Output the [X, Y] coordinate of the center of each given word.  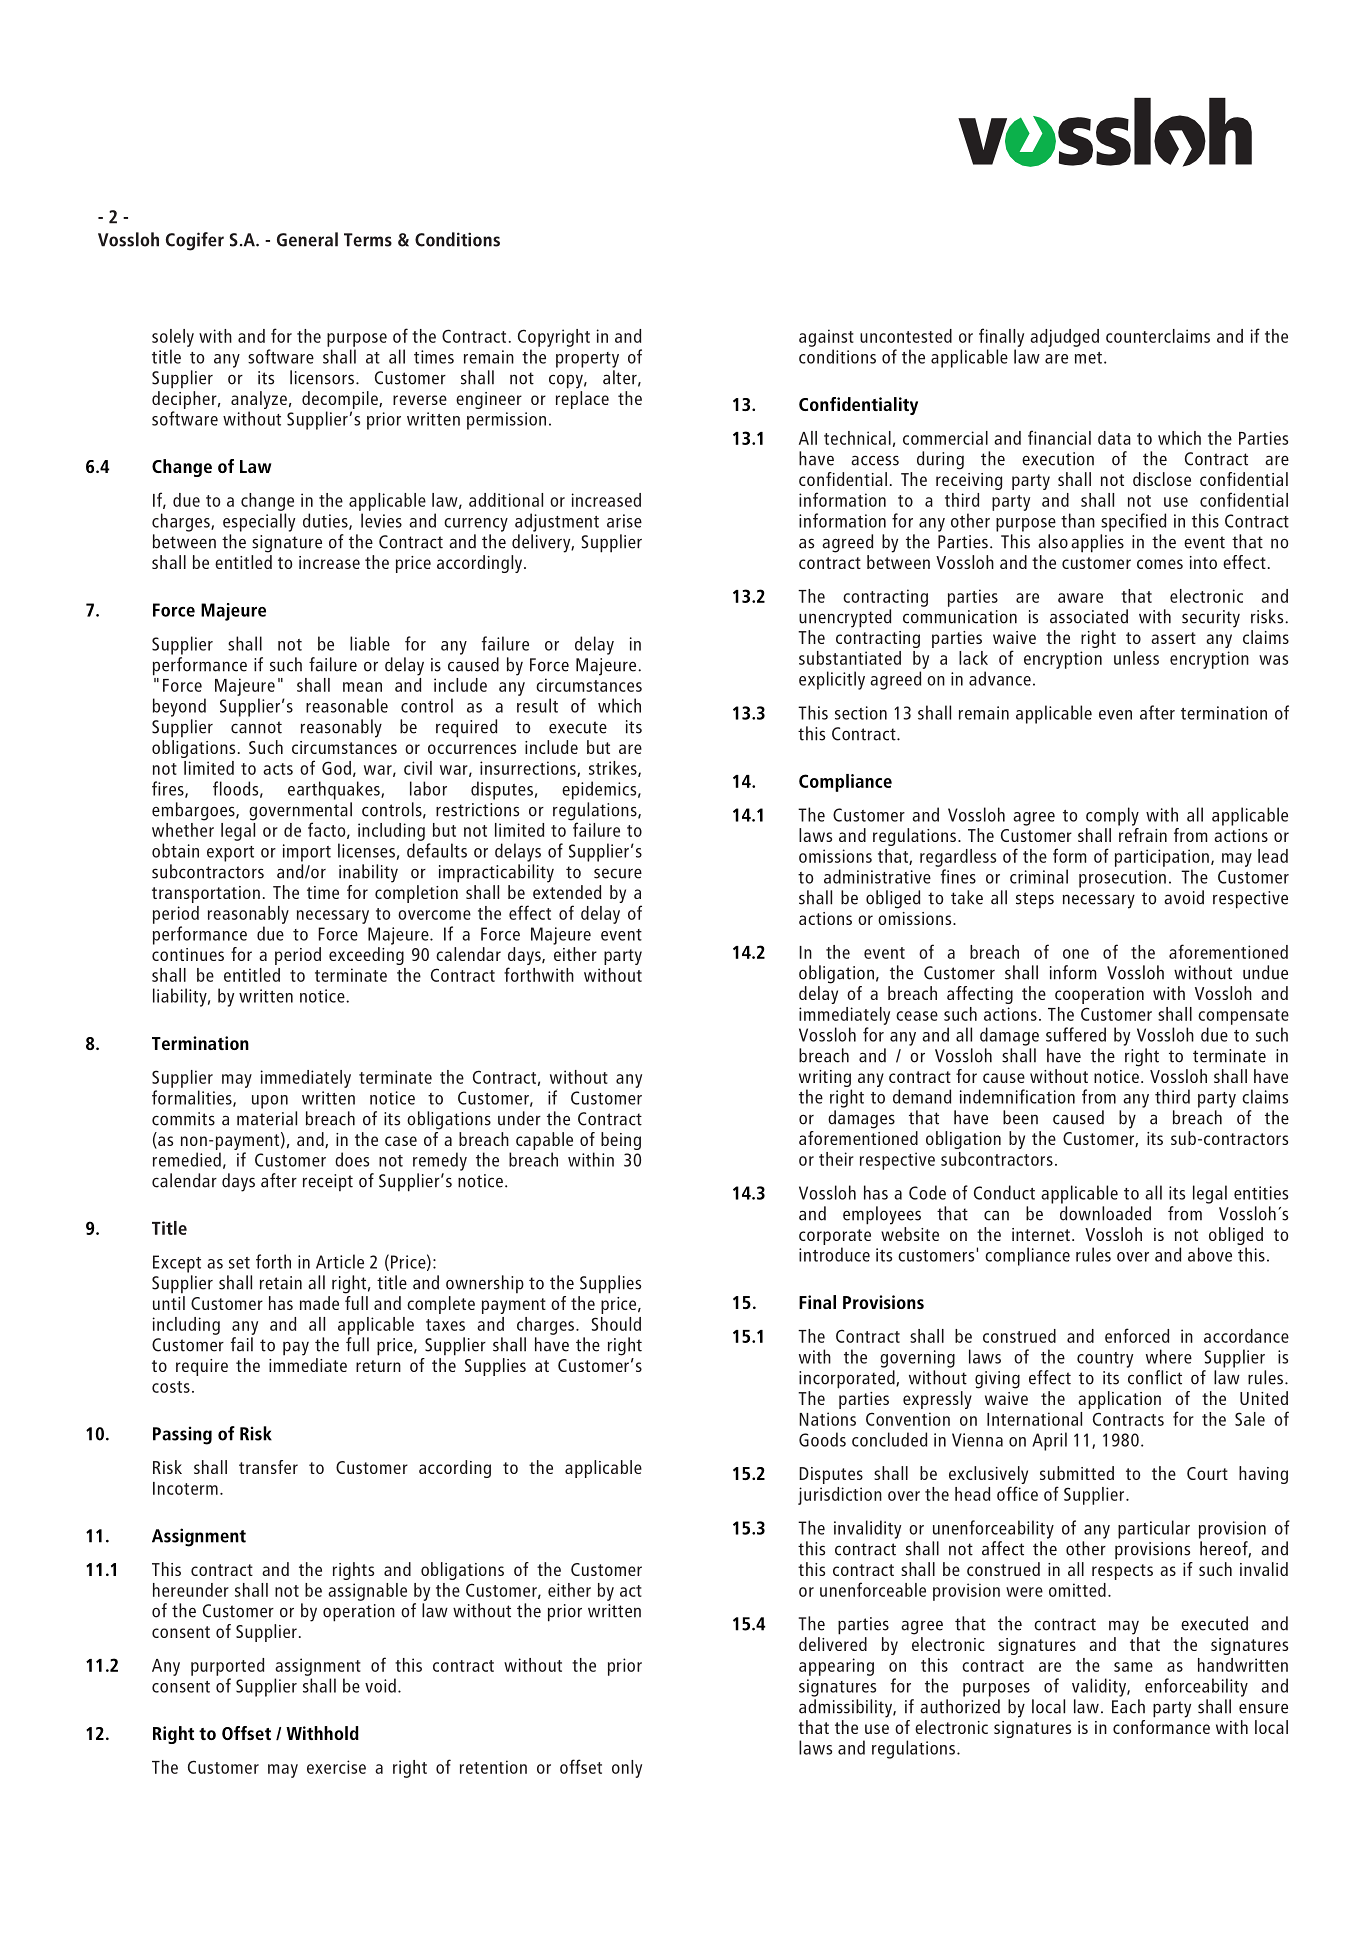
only [627, 1769]
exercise [336, 1767]
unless [1136, 658]
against [826, 338]
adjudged [1064, 338]
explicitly [832, 680]
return [378, 1366]
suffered [1076, 1034]
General [307, 239]
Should [616, 1324]
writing [825, 1078]
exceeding [366, 956]
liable [370, 643]
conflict [1155, 1377]
